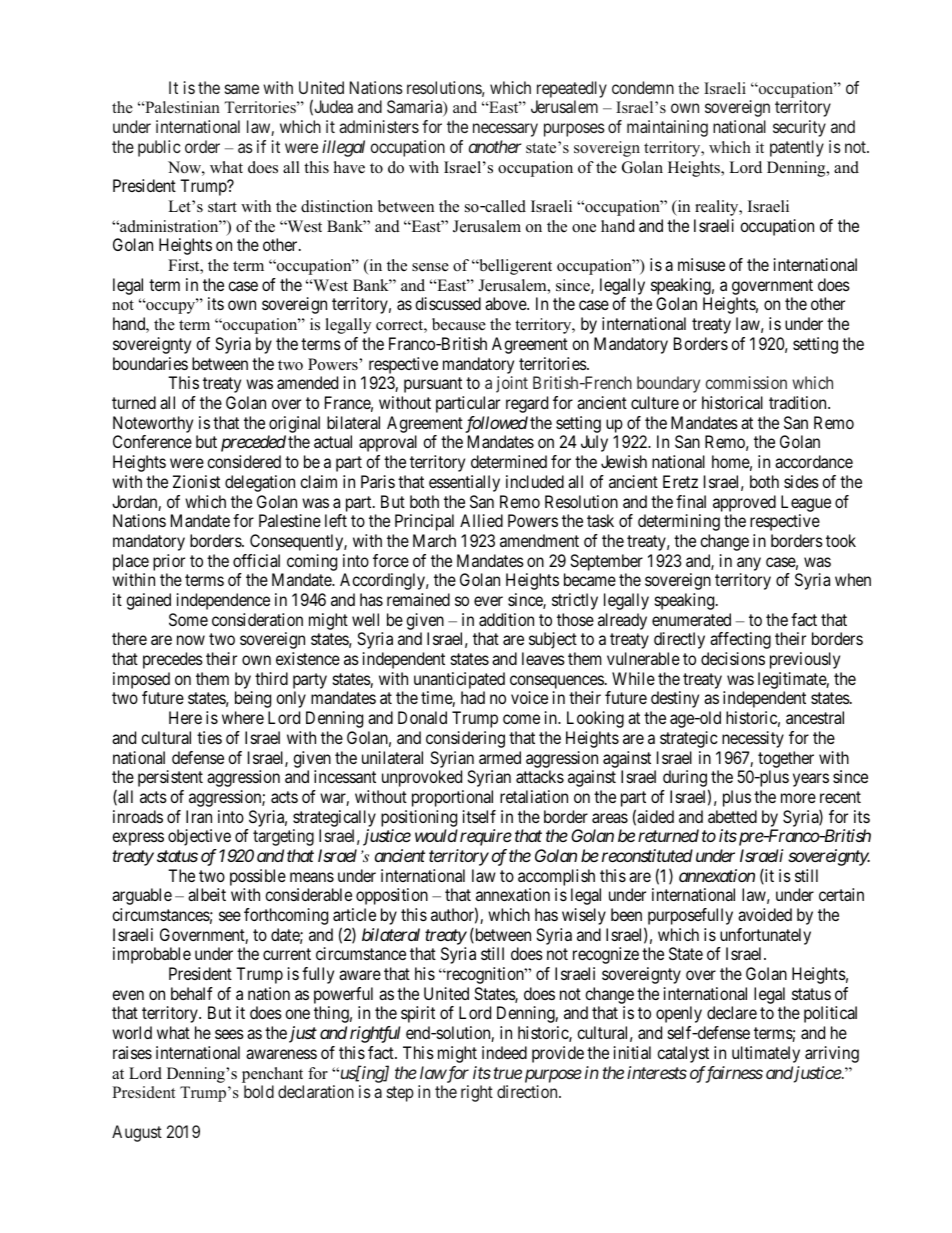 The width and height of the page is (952, 1233). I want to click on necessary, so click(505, 130).
